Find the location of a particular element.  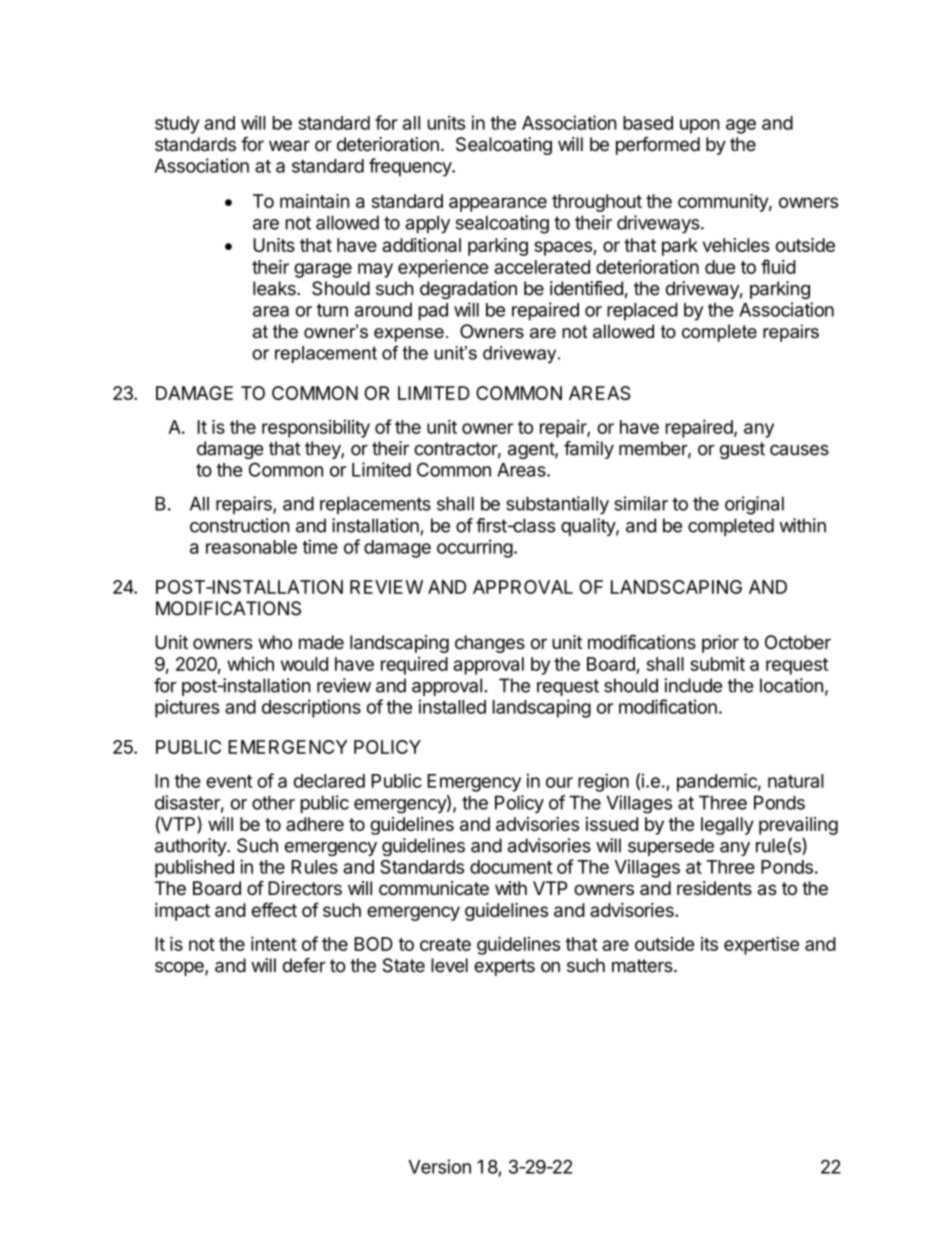

effect is located at coordinates (274, 909).
